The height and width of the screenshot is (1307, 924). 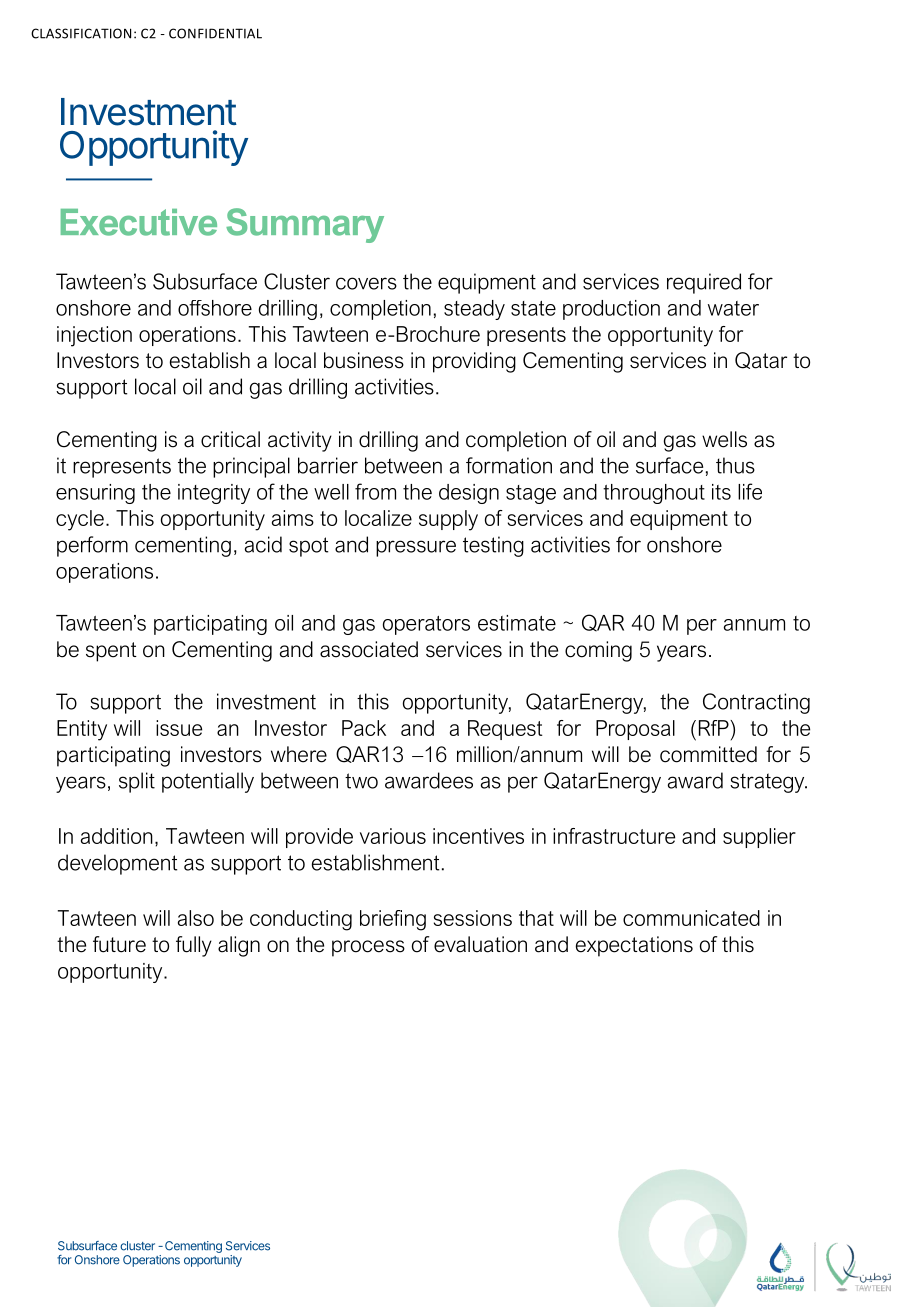 What do you see at coordinates (179, 728) in the screenshot?
I see `issue` at bounding box center [179, 728].
